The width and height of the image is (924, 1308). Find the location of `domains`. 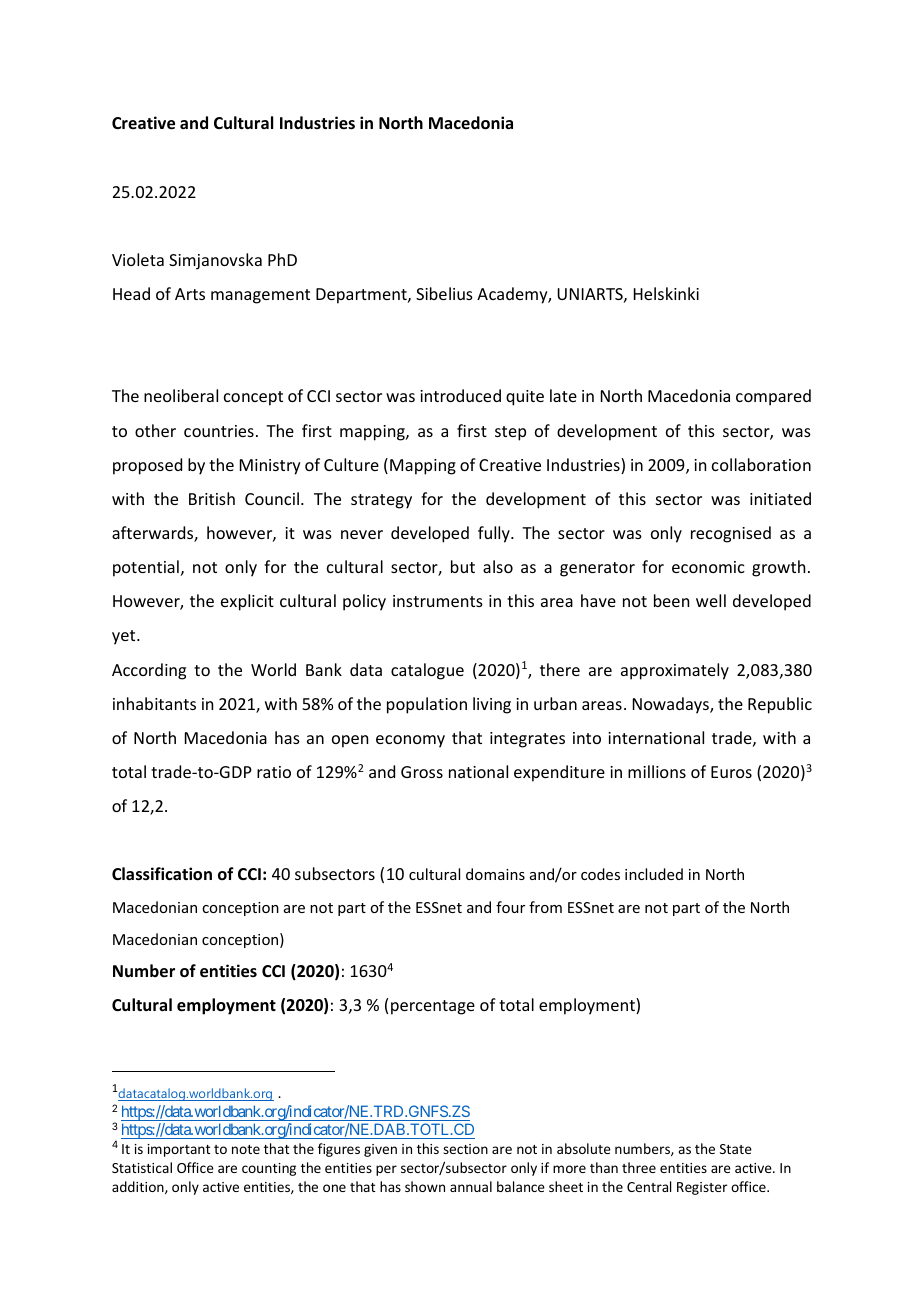

domains is located at coordinates (495, 874).
